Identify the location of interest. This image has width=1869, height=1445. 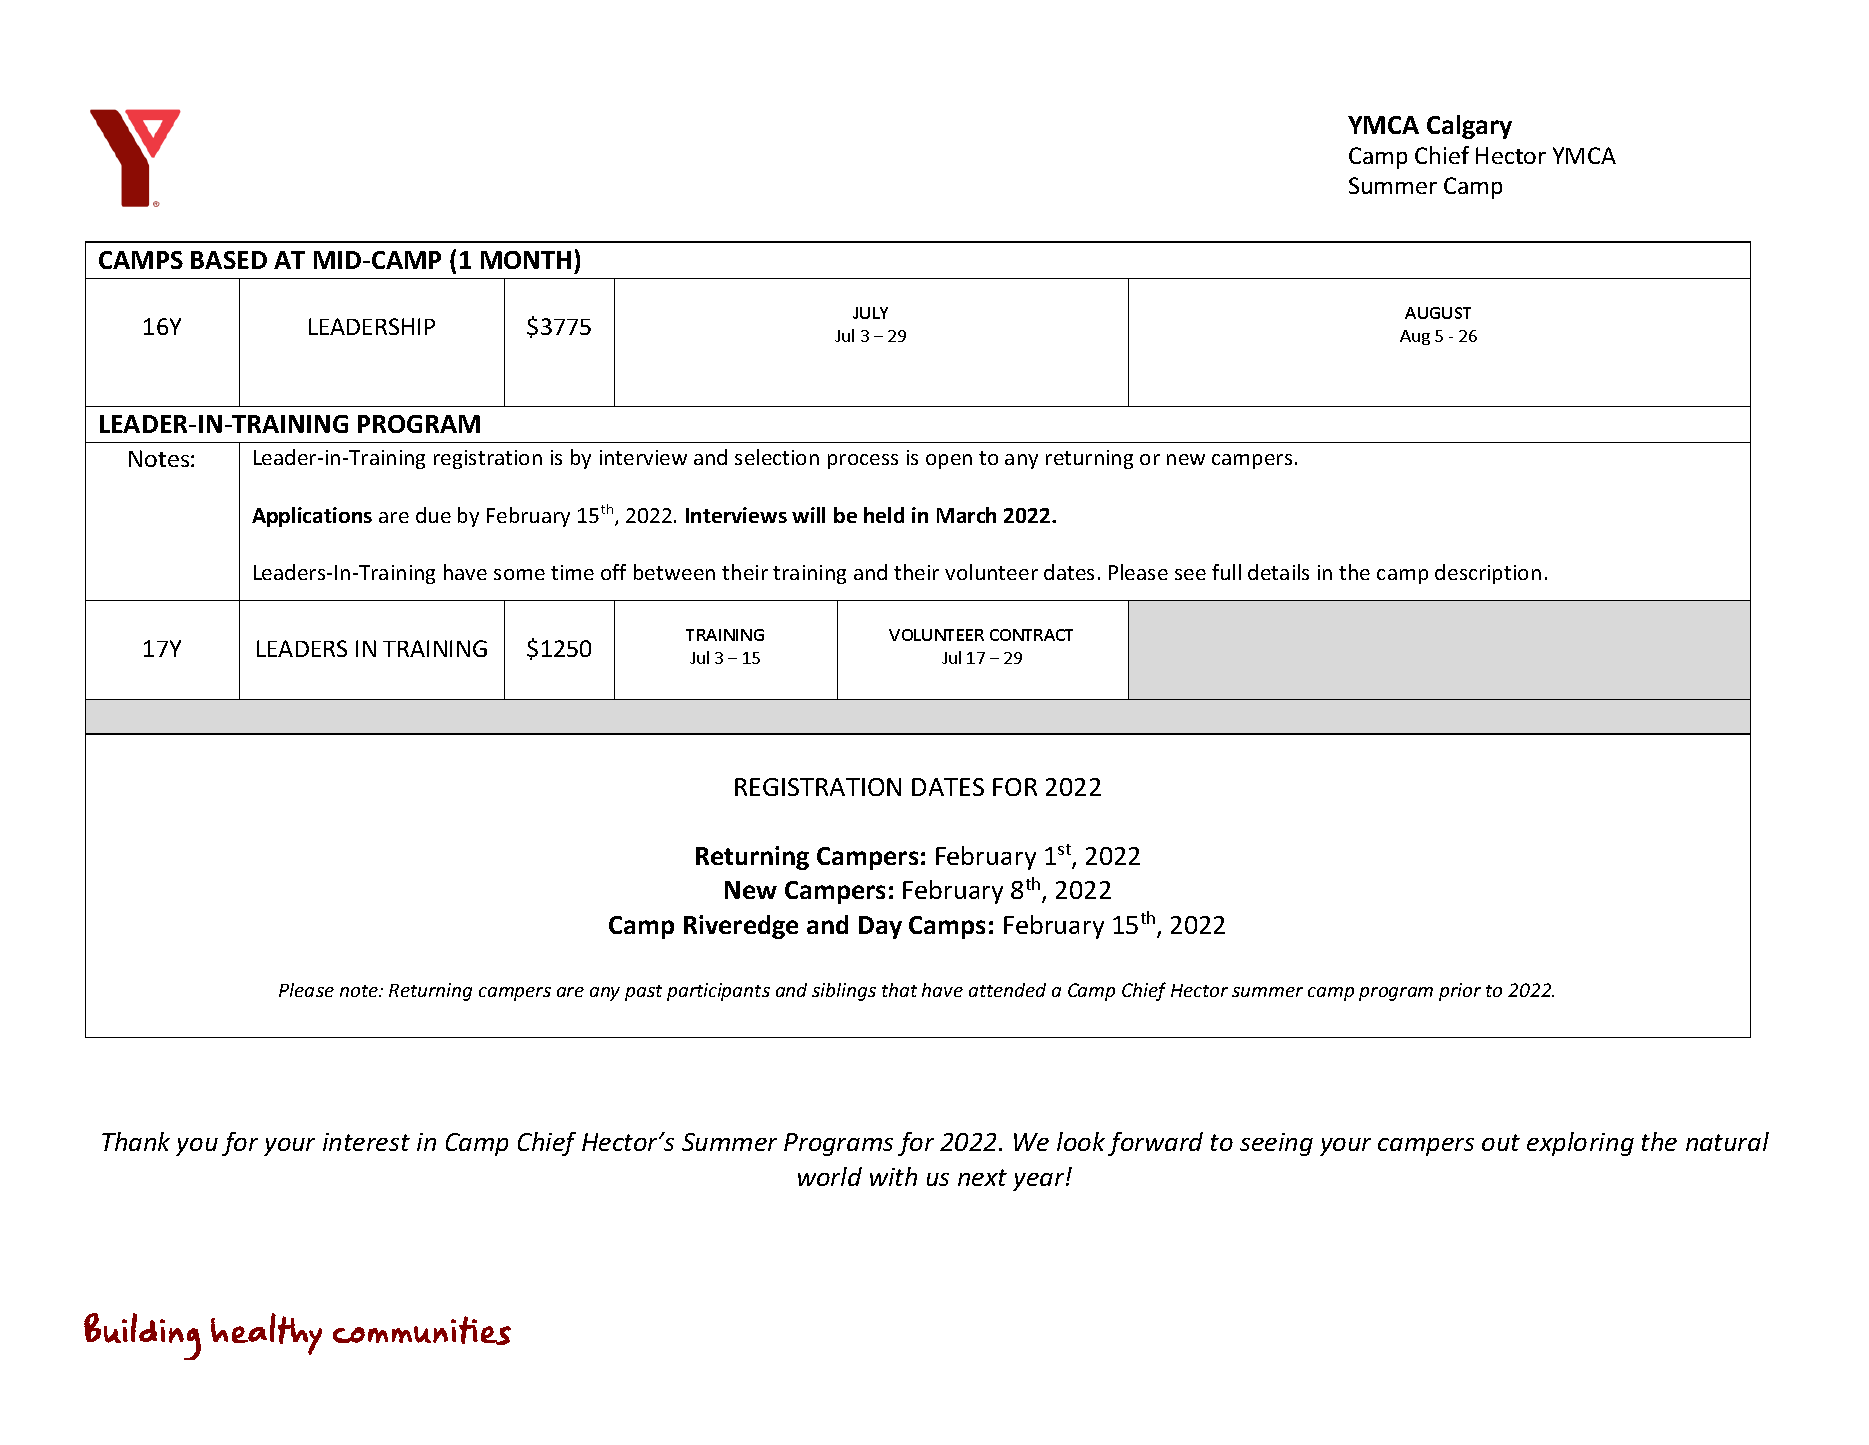
(366, 1142).
